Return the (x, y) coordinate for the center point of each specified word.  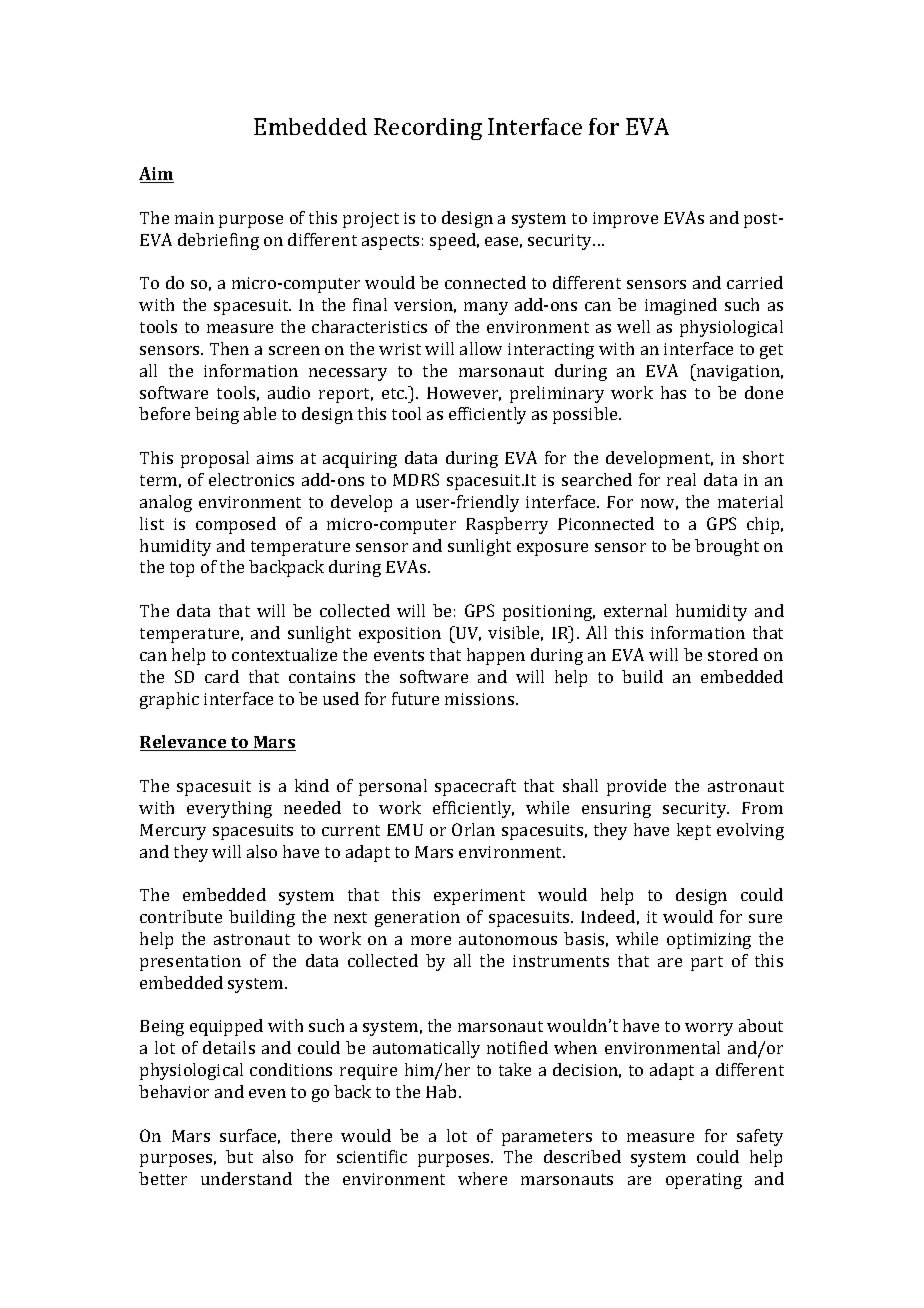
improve (625, 220)
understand (246, 1178)
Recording (428, 129)
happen (496, 656)
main (194, 218)
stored (733, 654)
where (482, 1178)
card (222, 676)
